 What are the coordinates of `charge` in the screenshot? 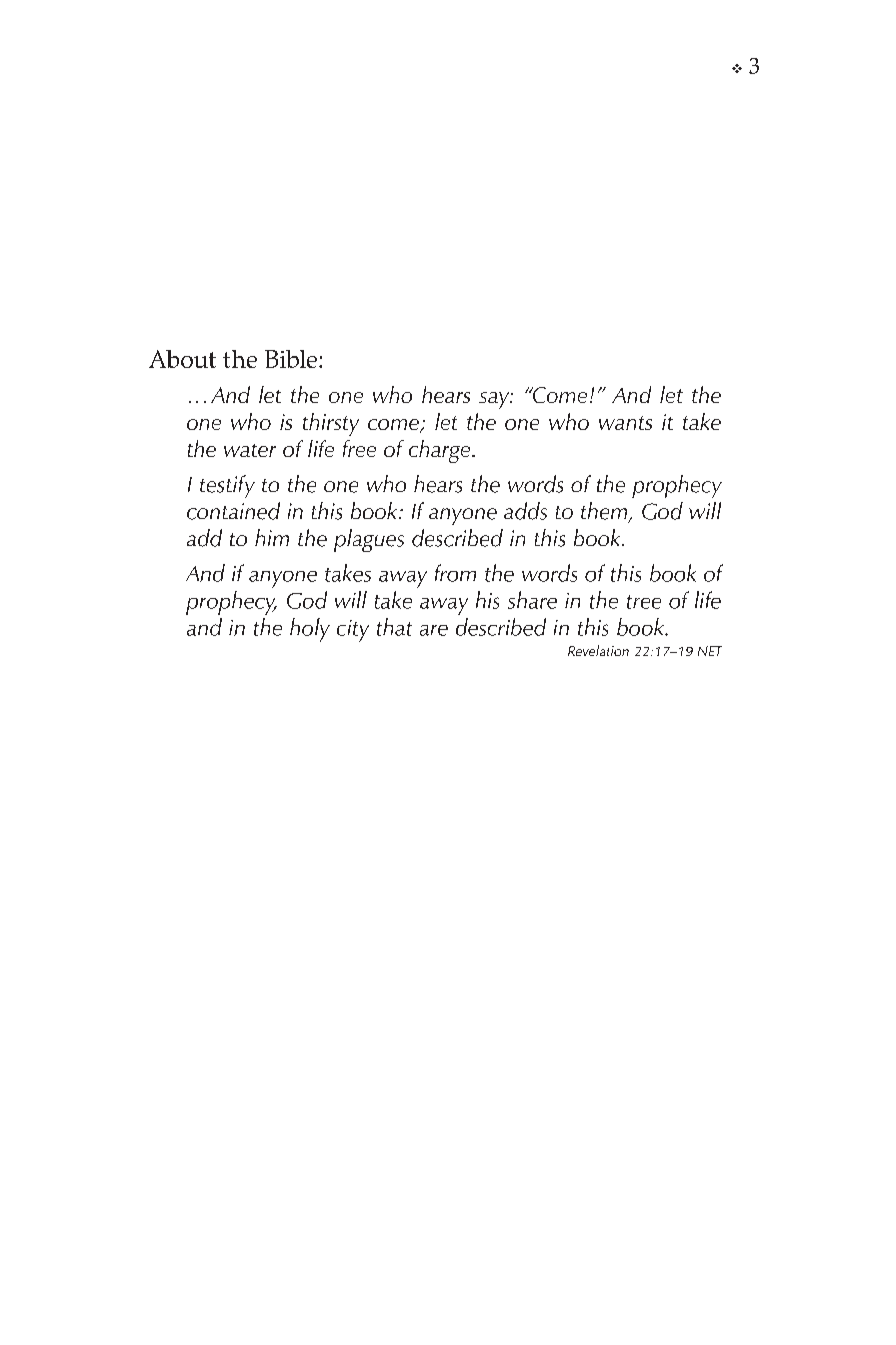 It's located at (441, 451).
